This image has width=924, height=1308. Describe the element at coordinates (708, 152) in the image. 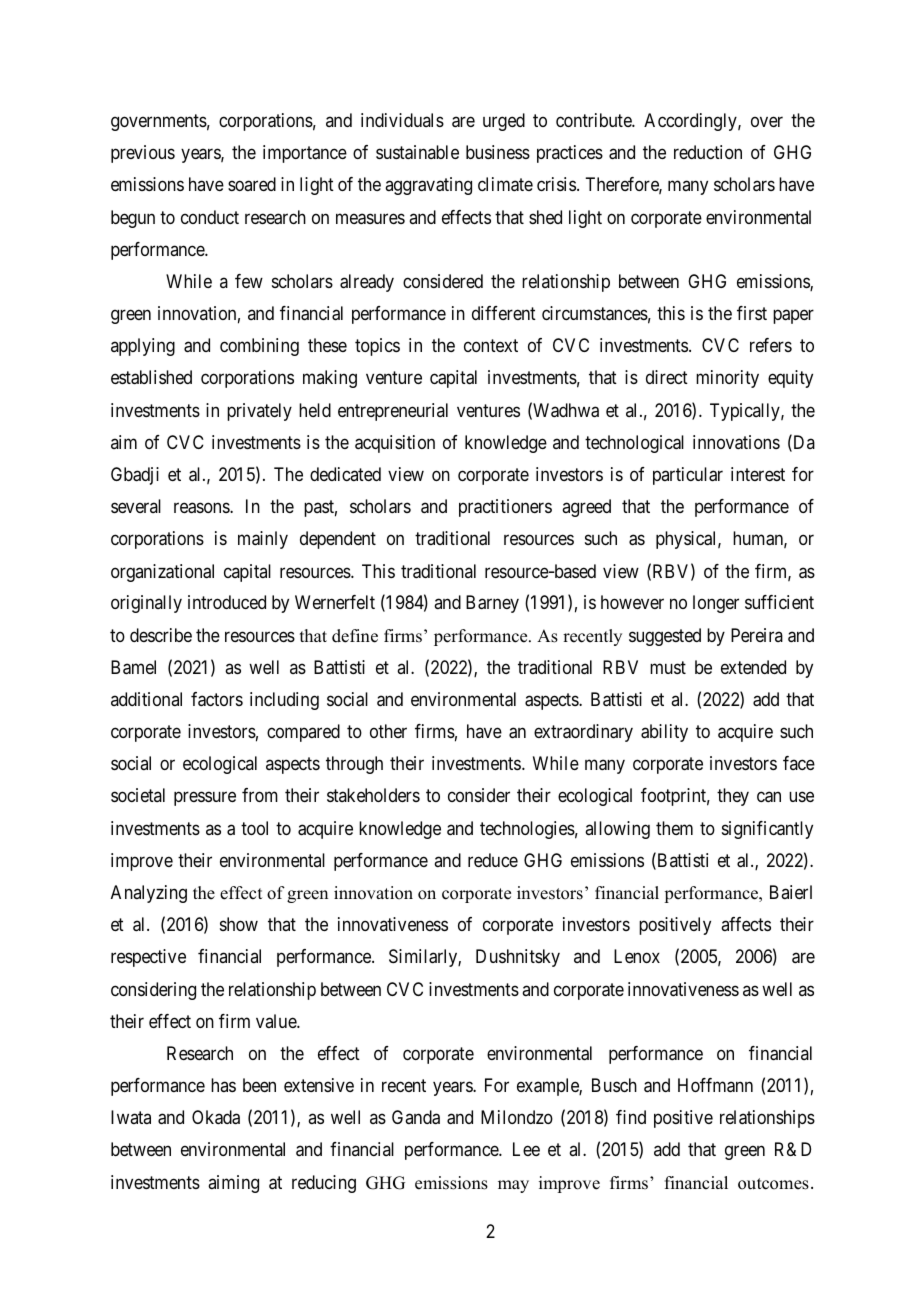

I see `reduction` at that location.
